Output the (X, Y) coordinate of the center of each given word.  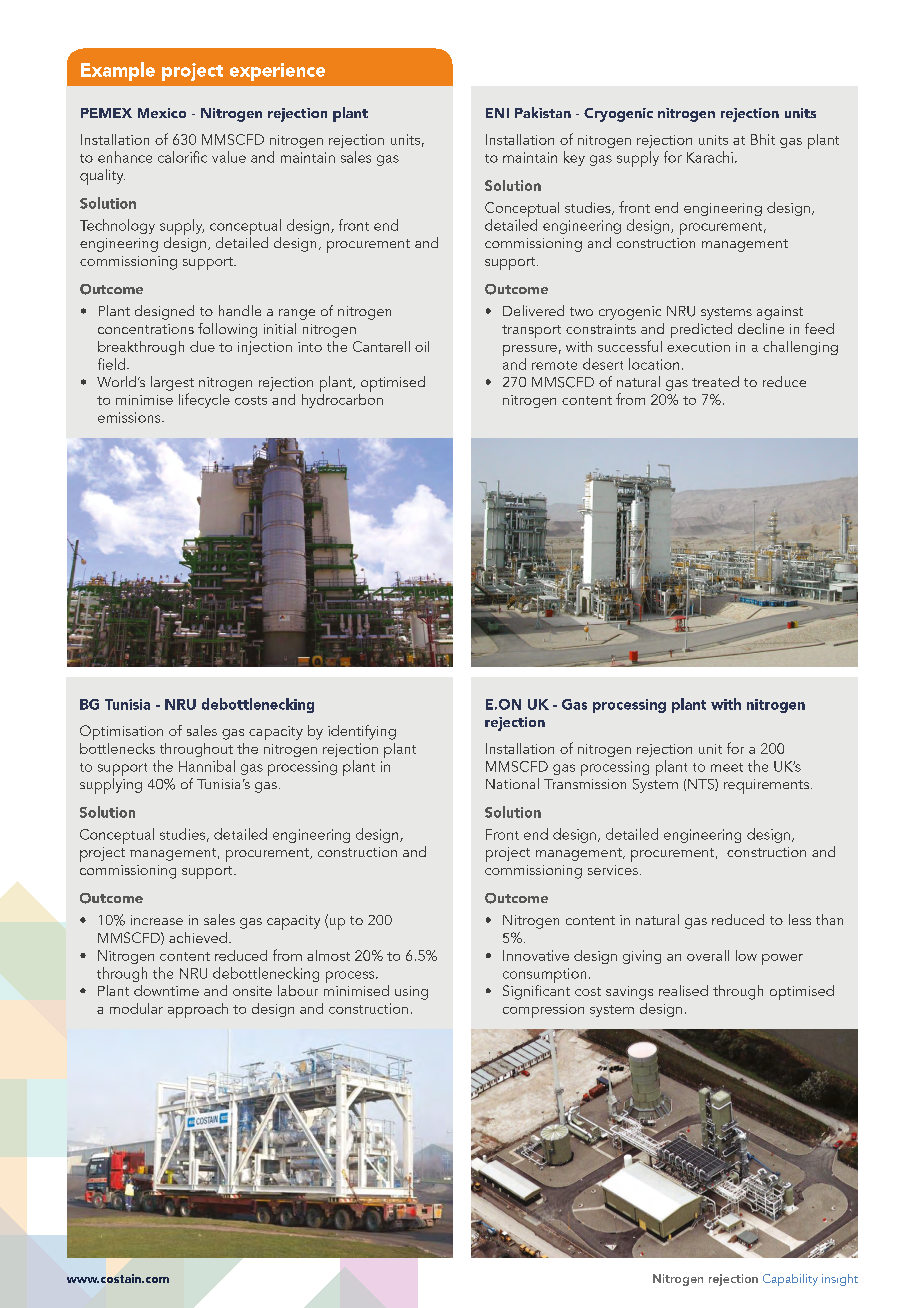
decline (761, 328)
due (202, 346)
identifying (362, 732)
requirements (766, 786)
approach (198, 1010)
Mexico (162, 113)
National (512, 783)
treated (715, 381)
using (411, 993)
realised (683, 990)
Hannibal (207, 766)
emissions (130, 417)
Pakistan (543, 112)
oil (422, 346)
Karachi (710, 157)
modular (136, 1008)
